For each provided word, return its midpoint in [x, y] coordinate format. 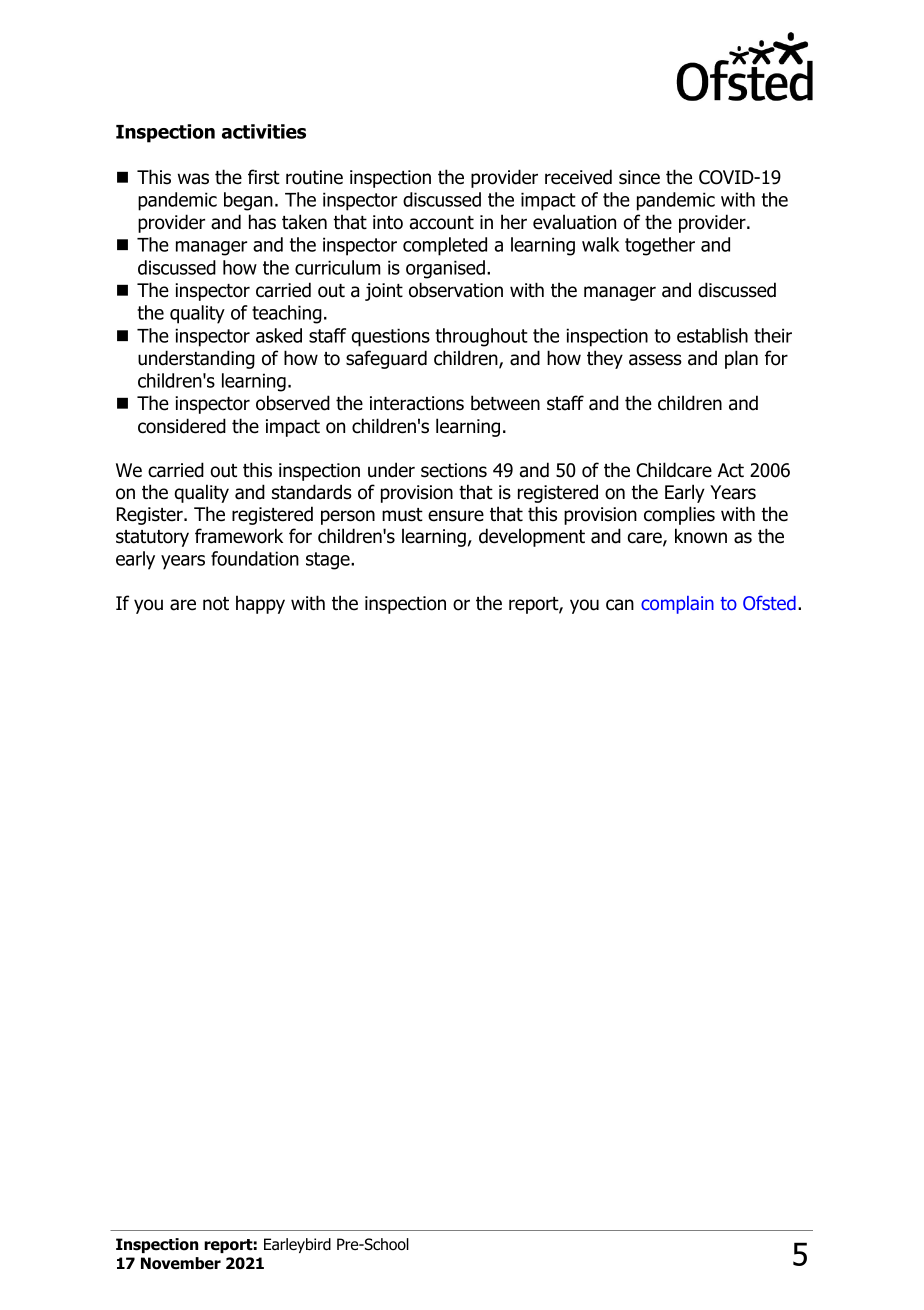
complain [677, 605]
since [639, 177]
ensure [456, 516]
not [216, 604]
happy [260, 604]
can [620, 605]
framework [239, 536]
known [701, 536]
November [181, 1263]
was [193, 179]
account [442, 223]
